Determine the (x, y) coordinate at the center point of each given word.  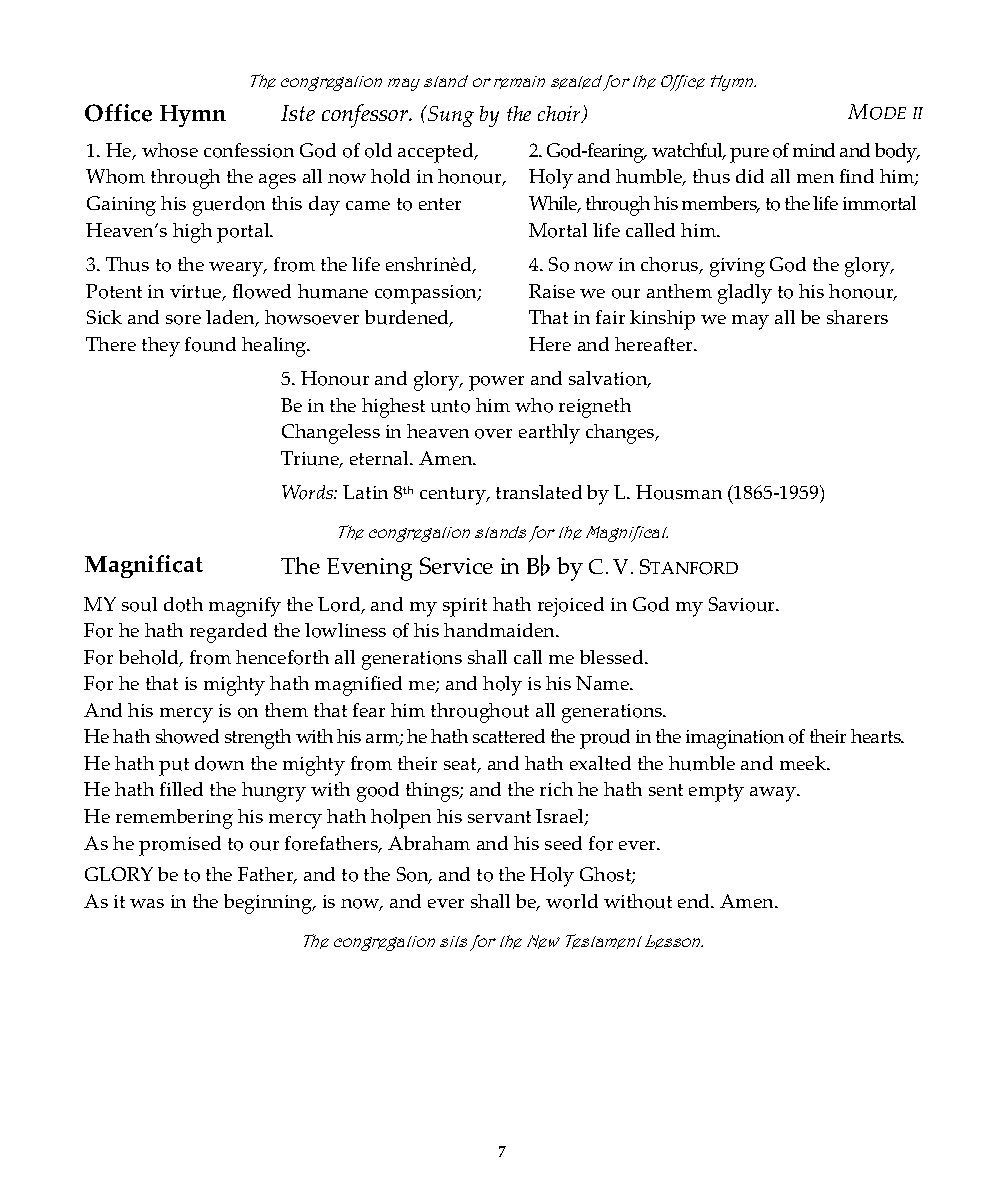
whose (170, 150)
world (572, 901)
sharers (857, 317)
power (496, 383)
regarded (228, 633)
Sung (450, 116)
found (210, 344)
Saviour (743, 604)
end (695, 901)
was (147, 903)
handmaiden (500, 630)
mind (814, 150)
